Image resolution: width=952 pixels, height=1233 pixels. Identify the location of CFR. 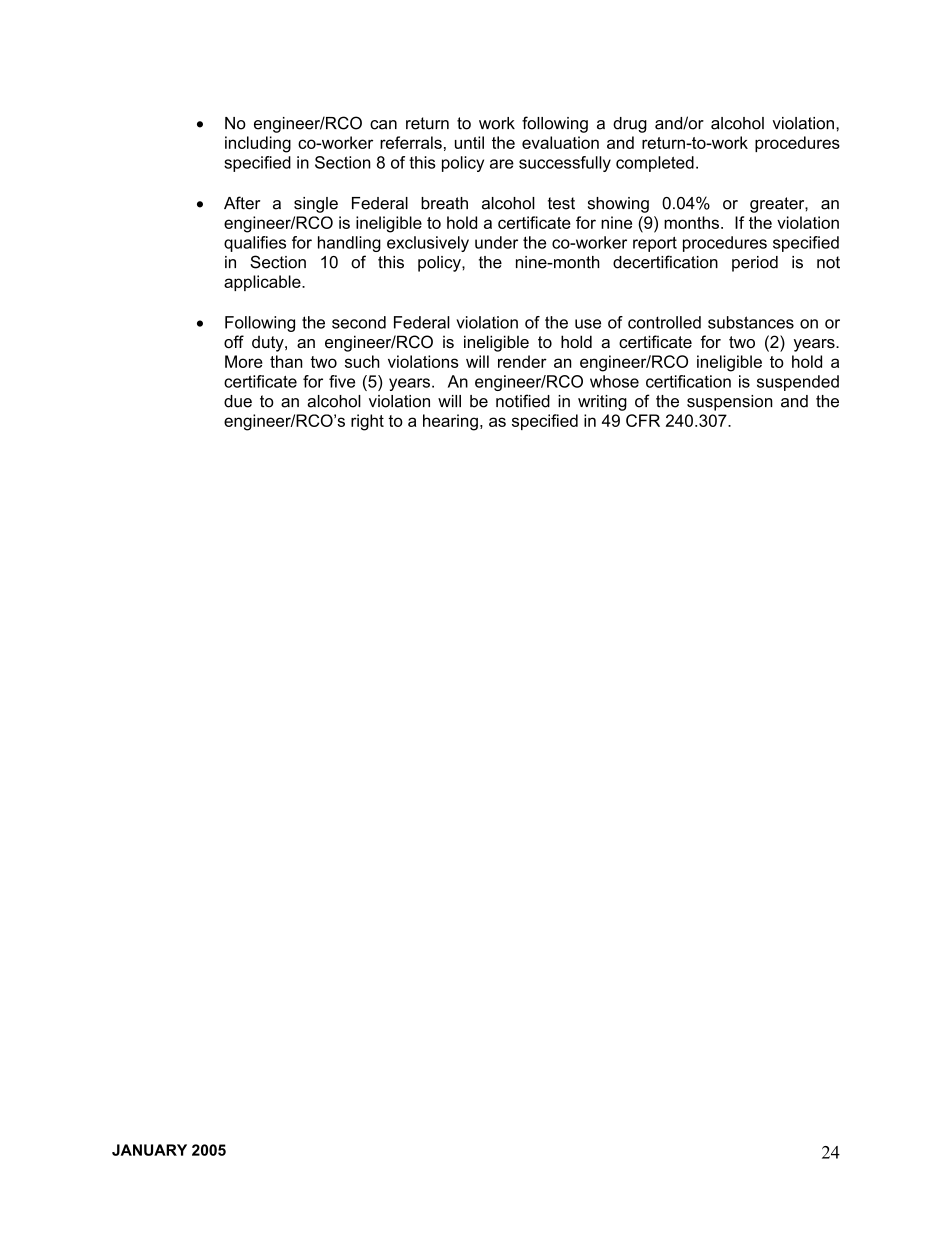
(643, 420).
